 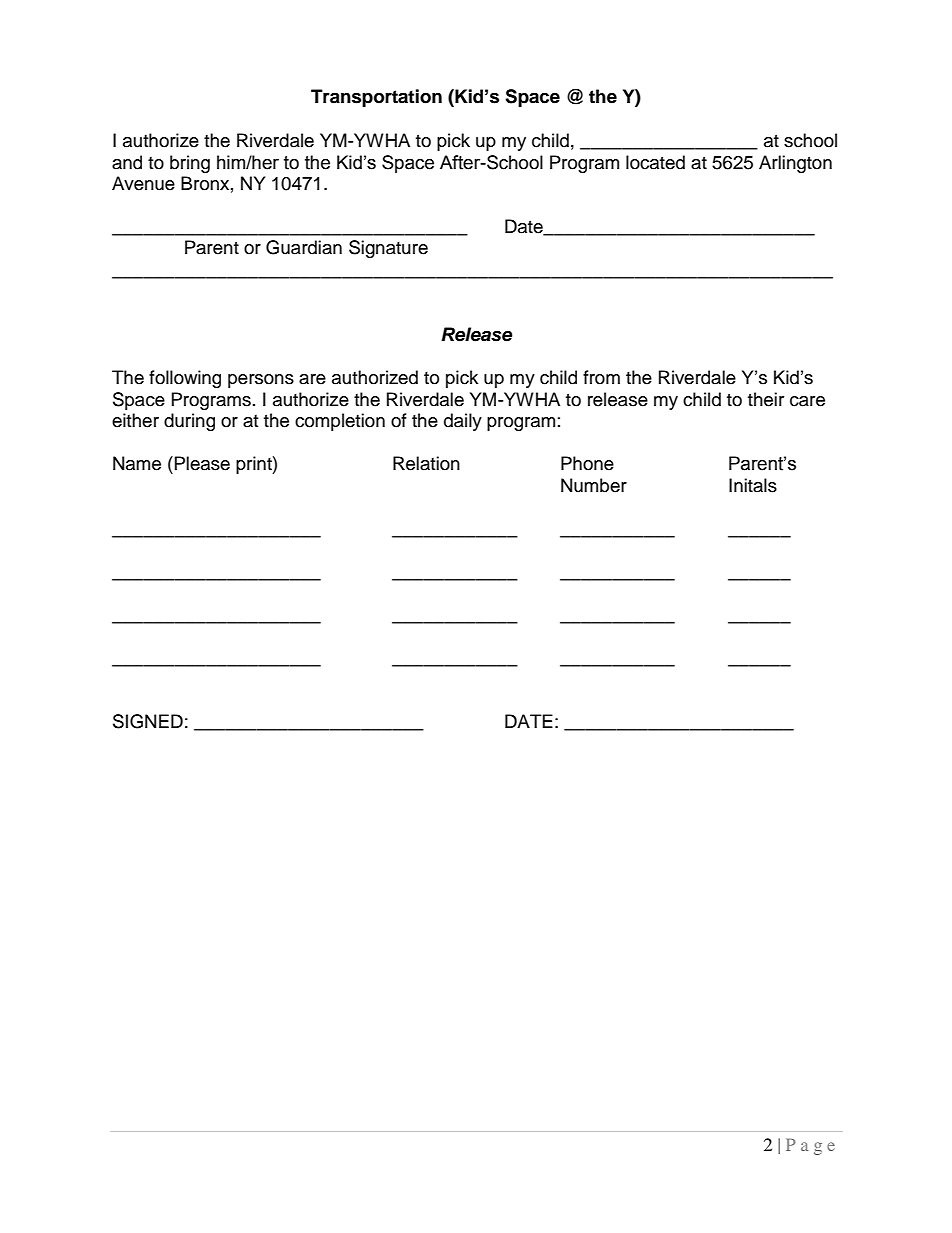 I want to click on bring, so click(x=190, y=164).
